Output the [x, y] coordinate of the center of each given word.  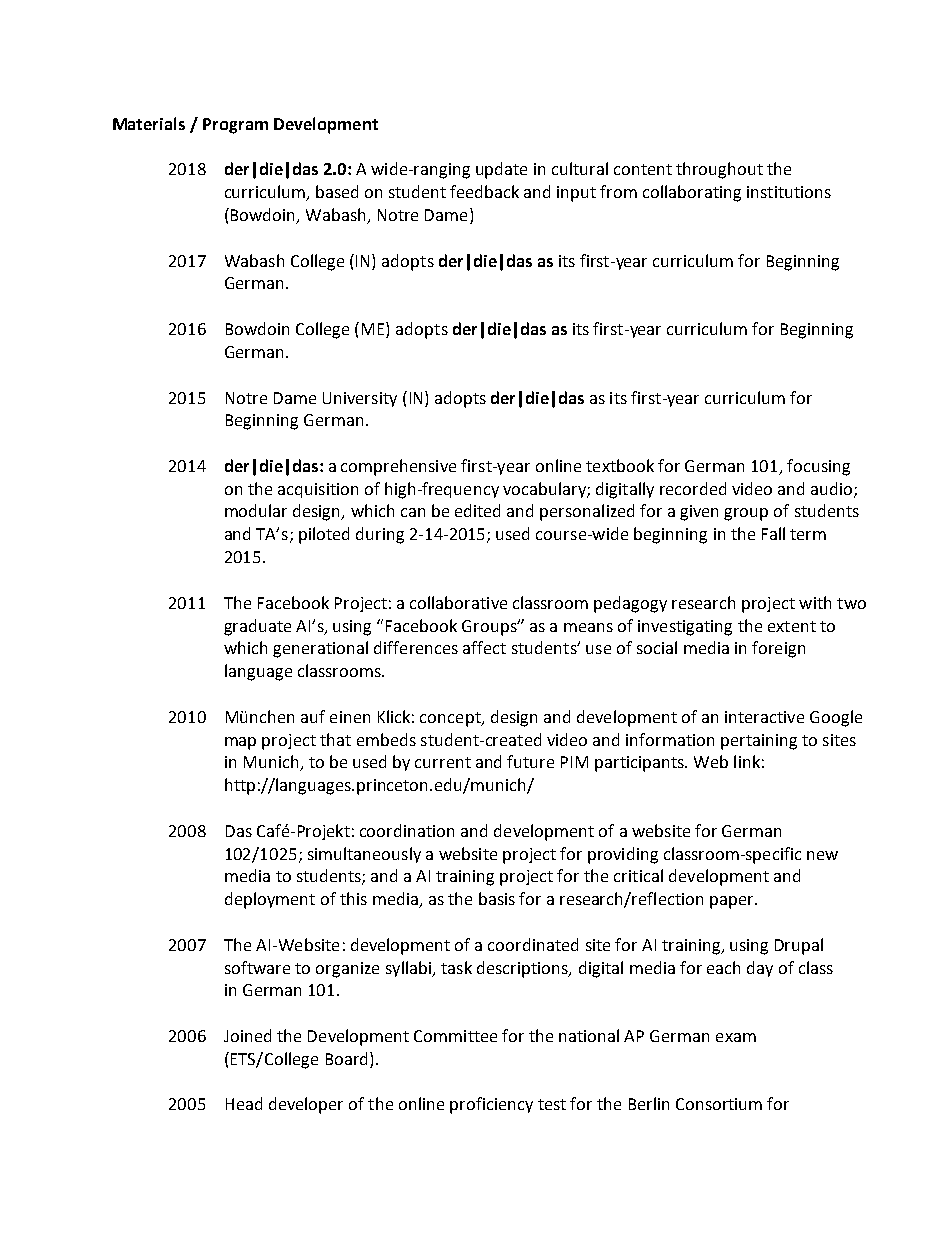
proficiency [491, 1105]
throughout [719, 170]
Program [235, 126]
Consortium [719, 1104]
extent [792, 626]
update [501, 170]
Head [244, 1103]
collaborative [458, 602]
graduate [257, 627]
